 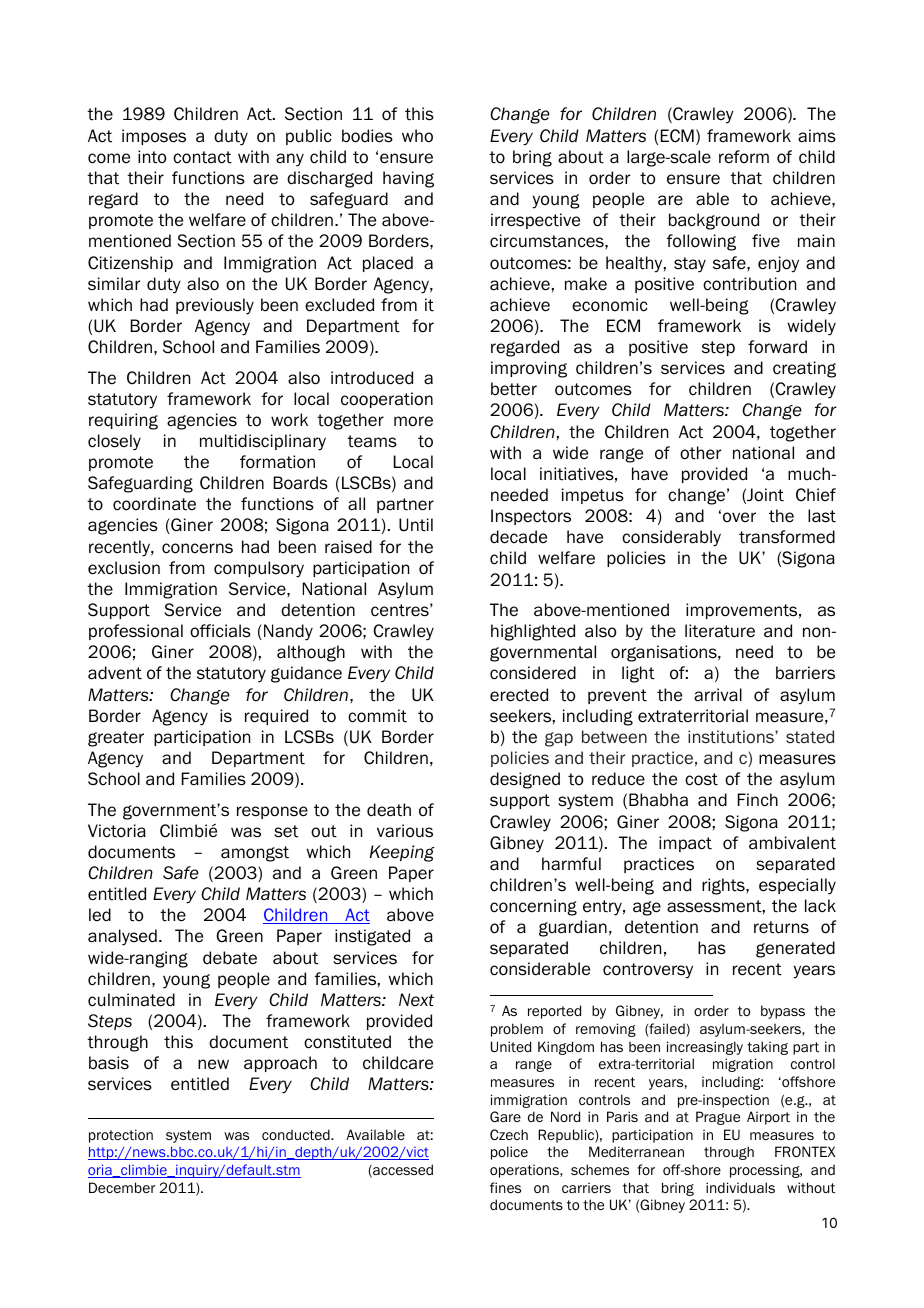 What do you see at coordinates (533, 673) in the image?
I see `considered` at bounding box center [533, 673].
